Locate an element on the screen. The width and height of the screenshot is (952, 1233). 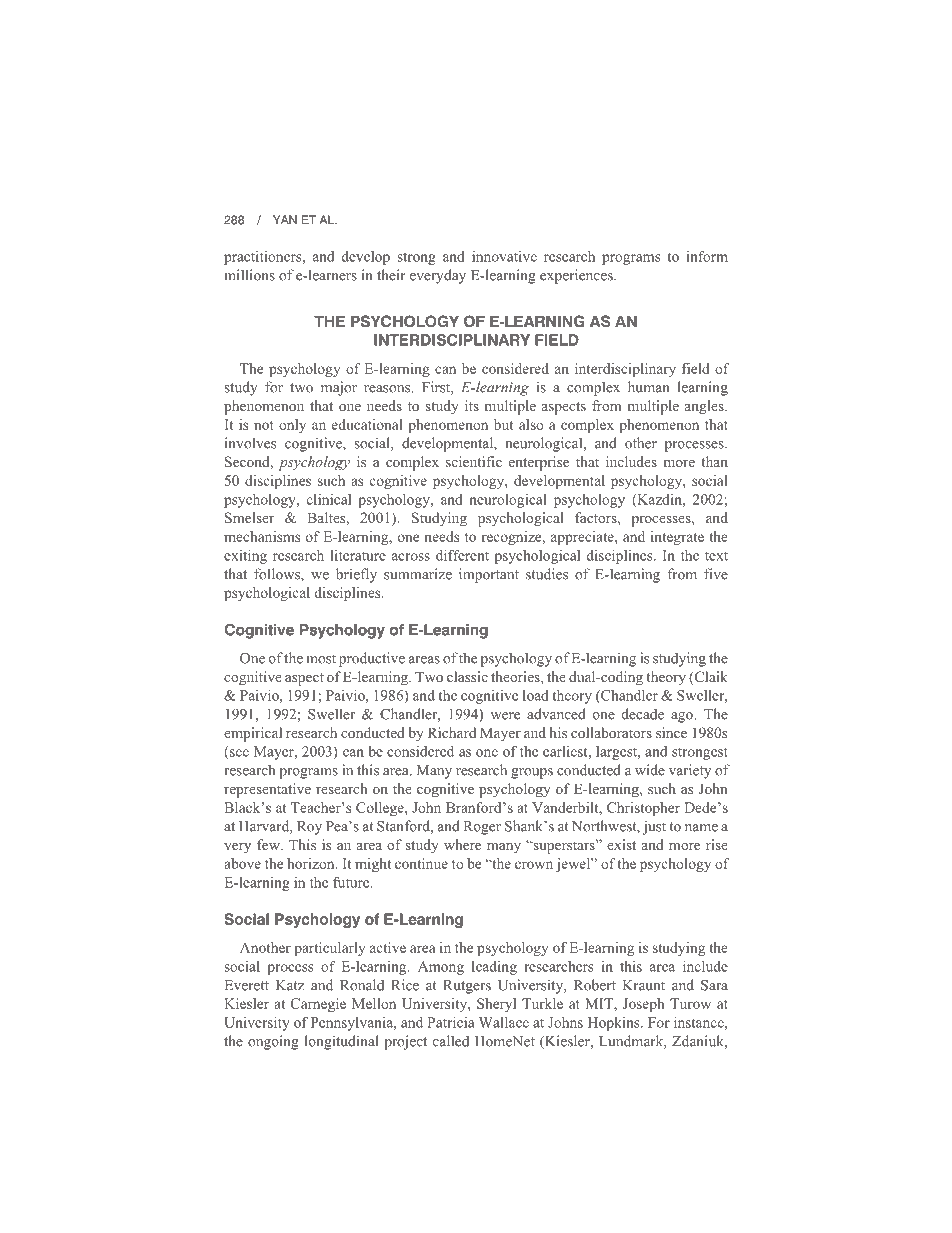
its is located at coordinates (472, 405).
